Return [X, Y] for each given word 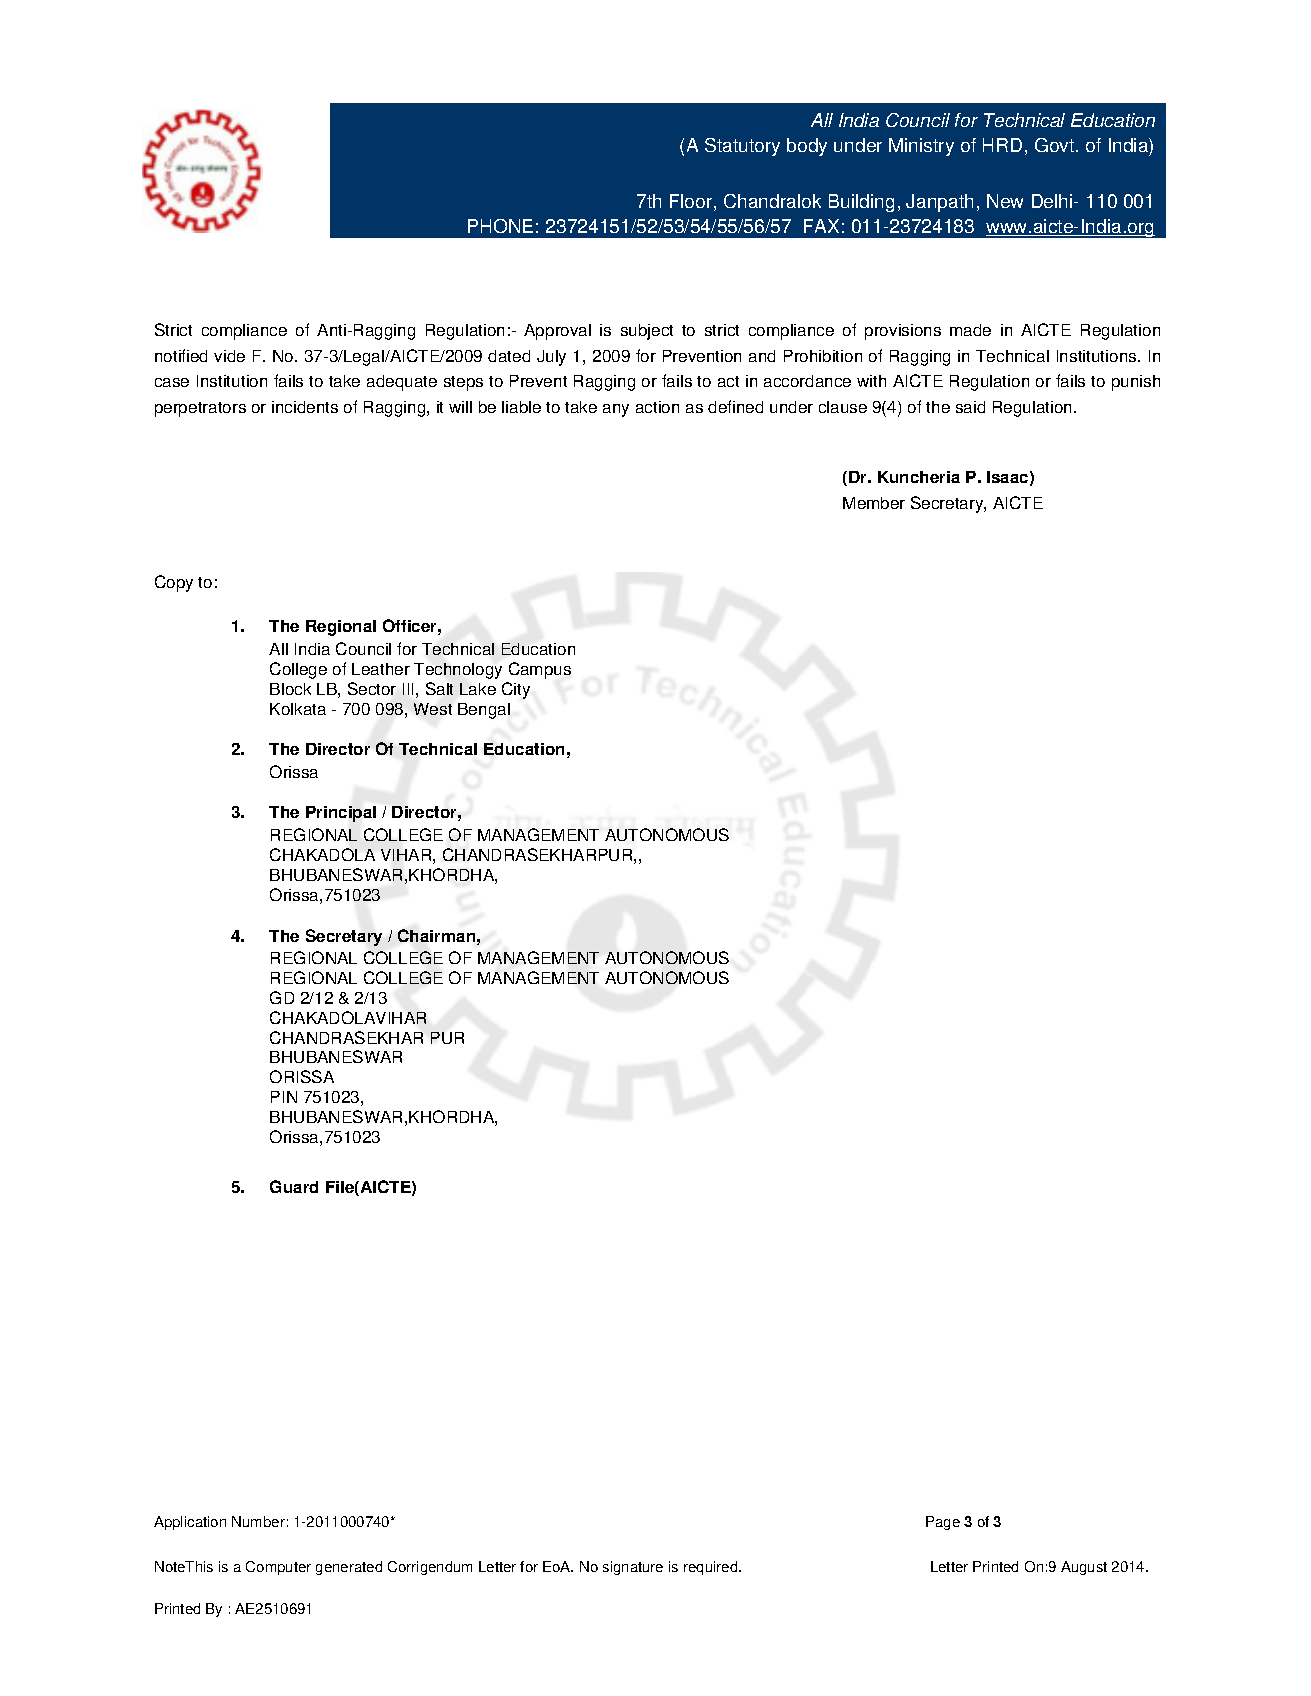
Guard [294, 1186]
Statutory [742, 147]
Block [290, 689]
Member [874, 503]
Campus [540, 670]
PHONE [500, 226]
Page [943, 1523]
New [1005, 201]
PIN [284, 1097]
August [1084, 1568]
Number [258, 1521]
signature [633, 1568]
